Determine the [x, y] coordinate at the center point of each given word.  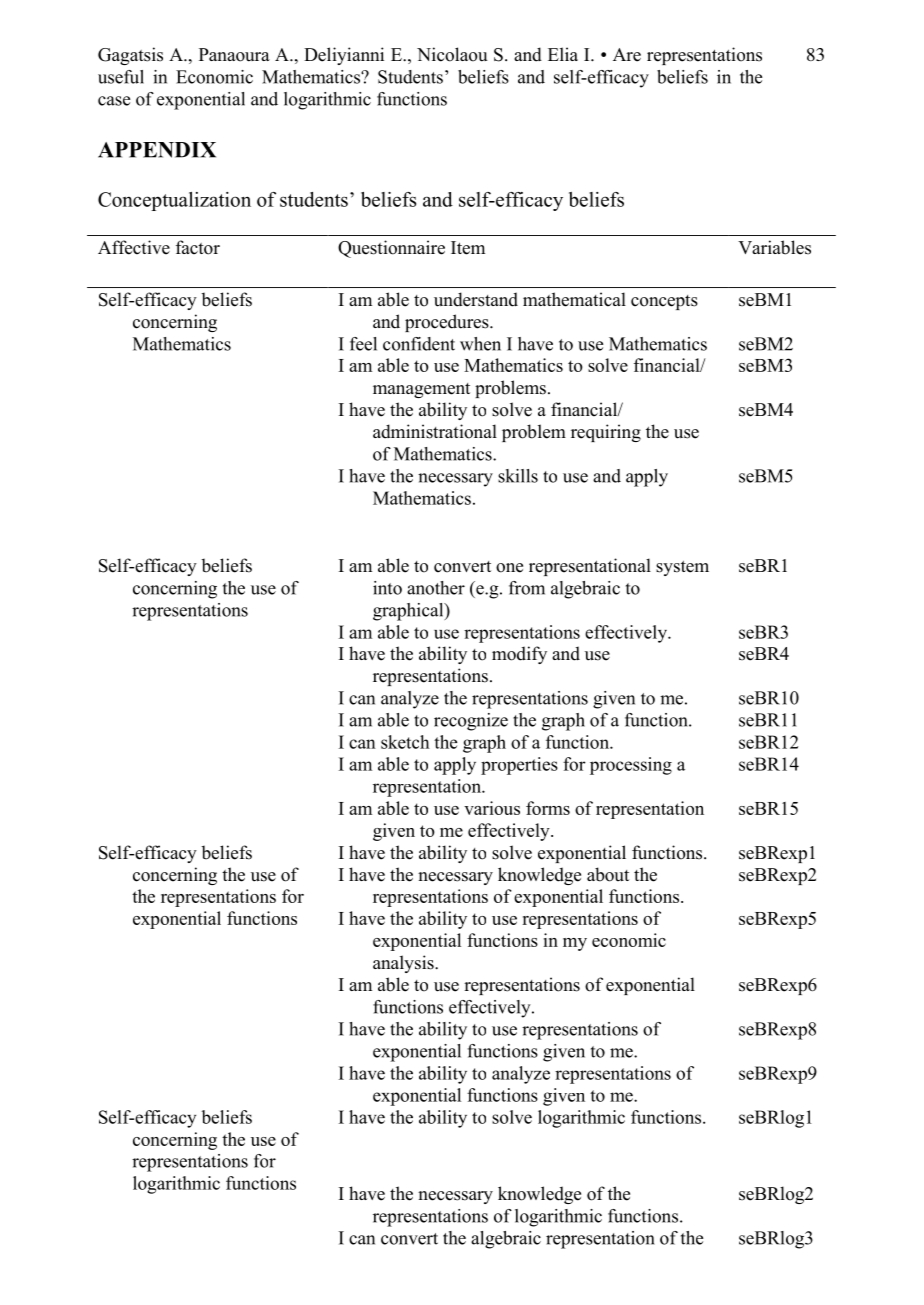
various [492, 808]
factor [198, 247]
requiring [606, 433]
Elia [563, 54]
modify [519, 655]
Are [627, 55]
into [387, 588]
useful [121, 77]
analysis [404, 964]
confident [419, 344]
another [436, 588]
